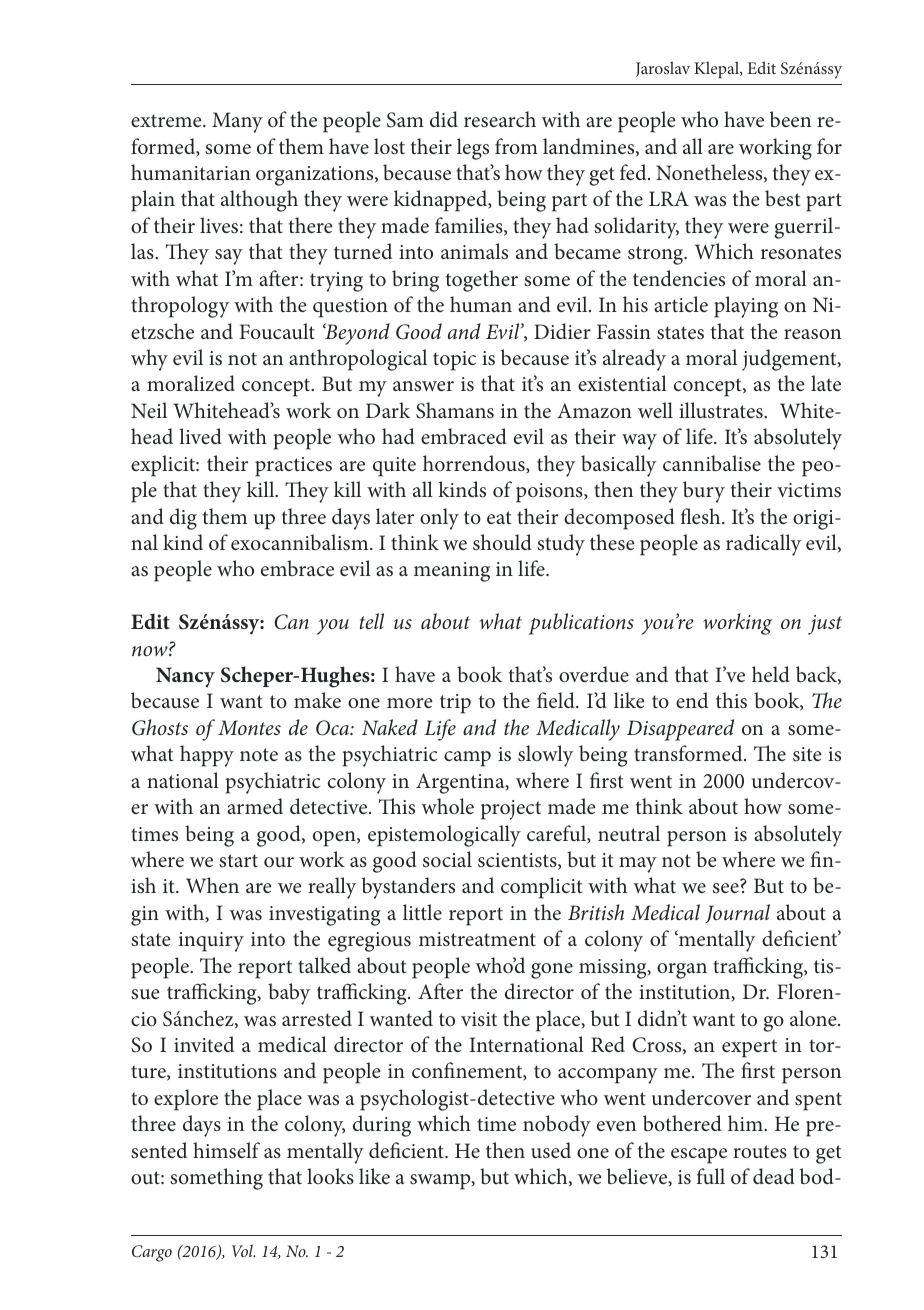 This screenshot has height=1310, width=924. What do you see at coordinates (455, 410) in the screenshot?
I see `Shamans` at bounding box center [455, 410].
